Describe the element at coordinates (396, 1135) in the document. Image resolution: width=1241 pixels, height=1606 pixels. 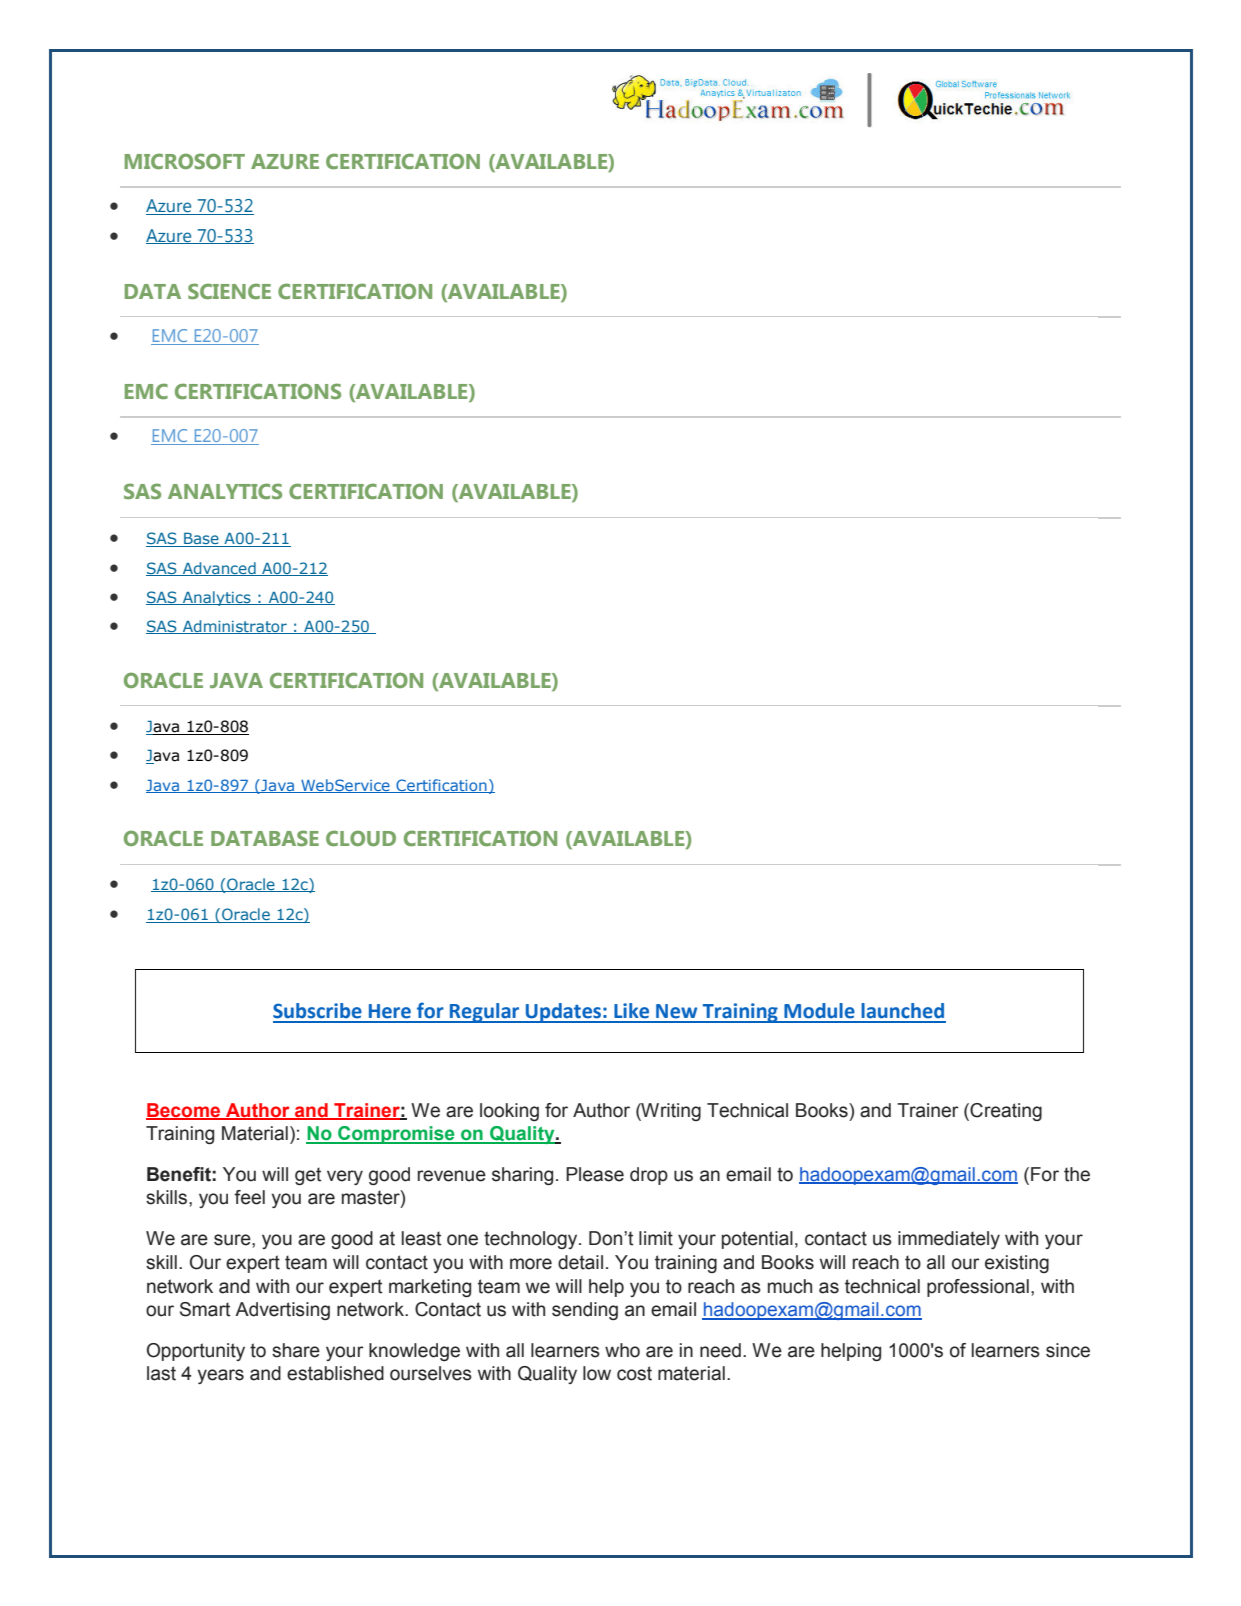
I see `Compromise` at that location.
